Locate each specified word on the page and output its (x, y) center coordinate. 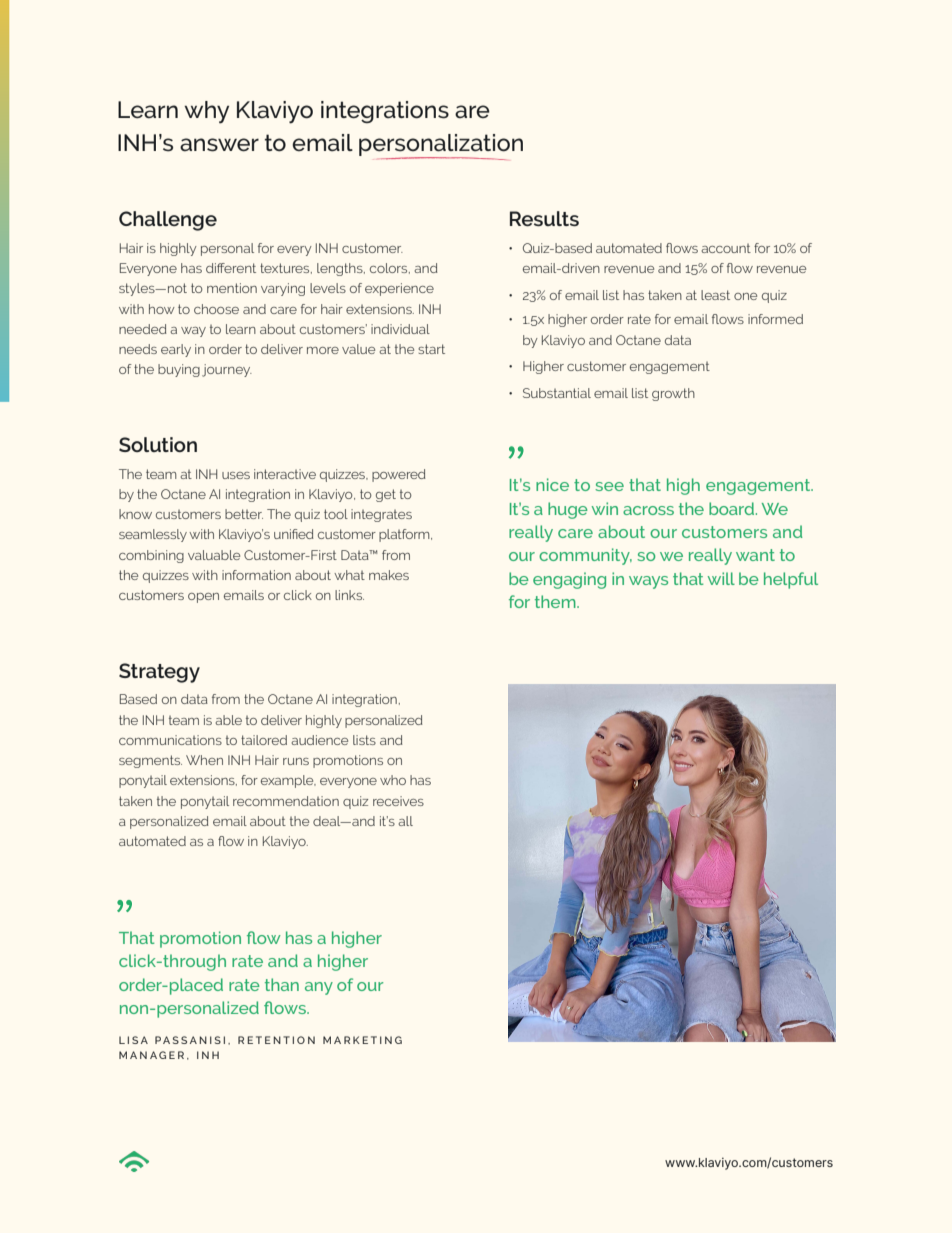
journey (227, 370)
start (431, 349)
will (721, 578)
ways (648, 582)
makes (389, 575)
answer (219, 145)
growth (673, 394)
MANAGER (151, 1055)
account (726, 248)
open (203, 598)
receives (398, 801)
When (204, 760)
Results (544, 218)
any (319, 988)
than (282, 984)
